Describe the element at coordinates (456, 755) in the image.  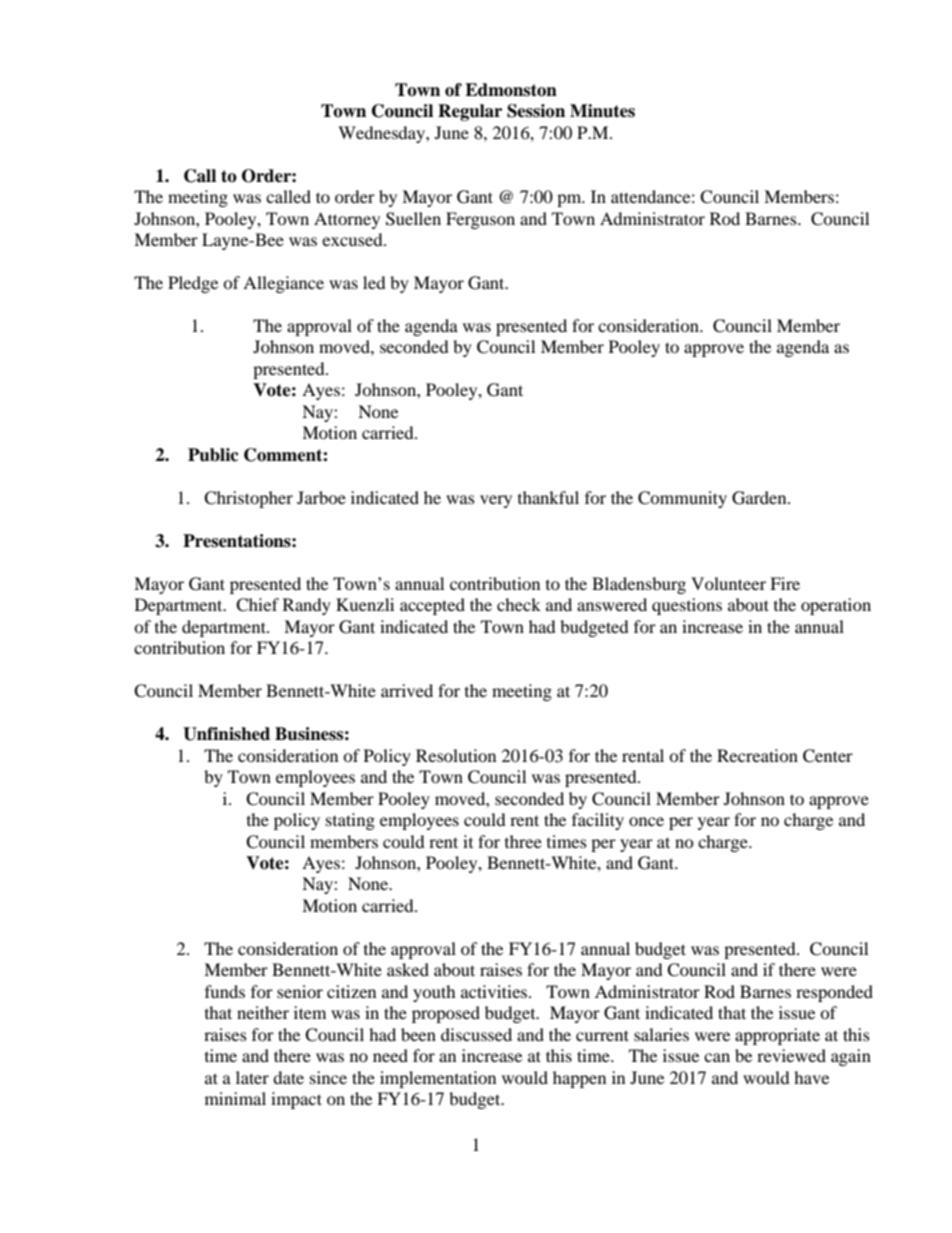
I see `Resolution` at that location.
